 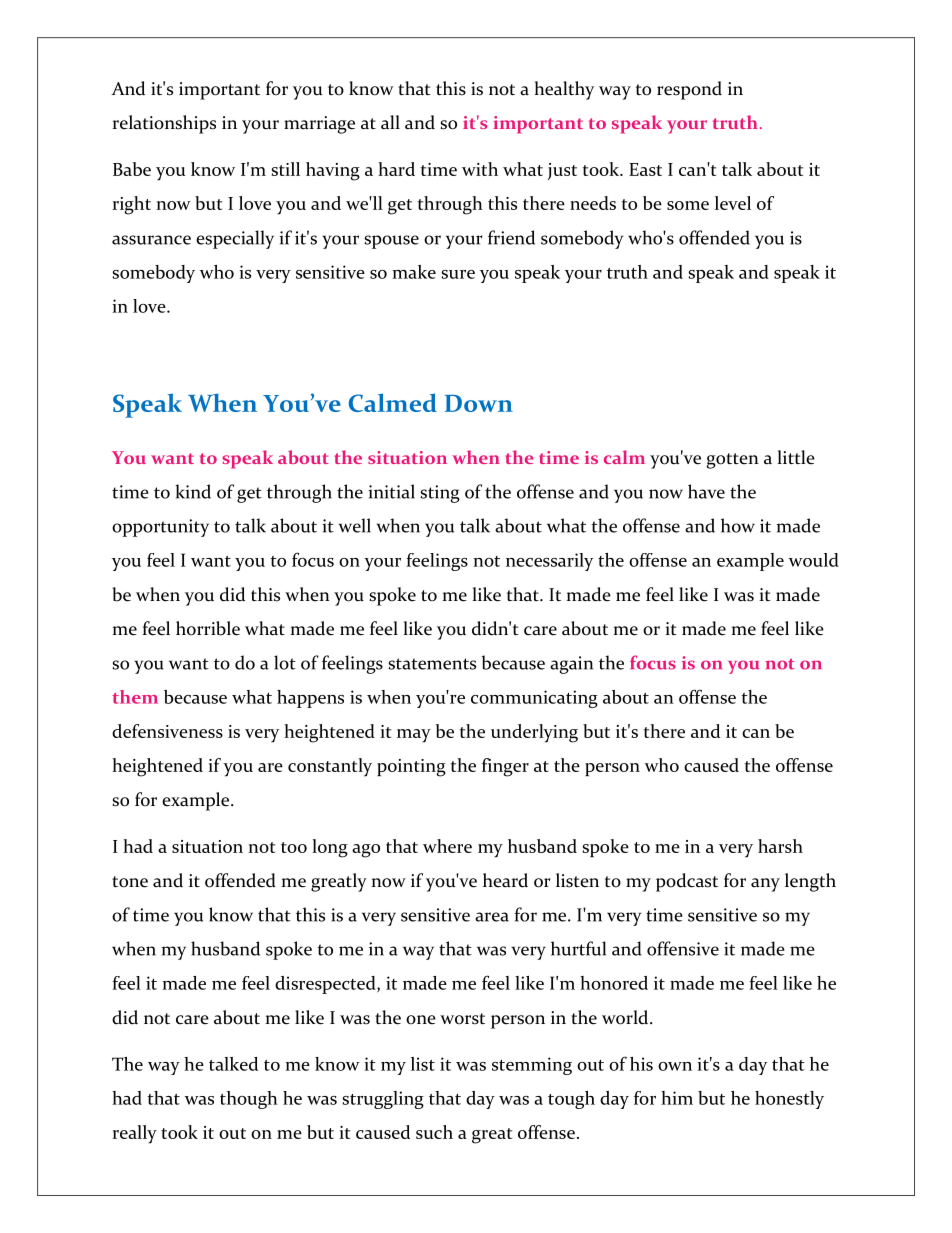 I want to click on respond, so click(x=689, y=90).
